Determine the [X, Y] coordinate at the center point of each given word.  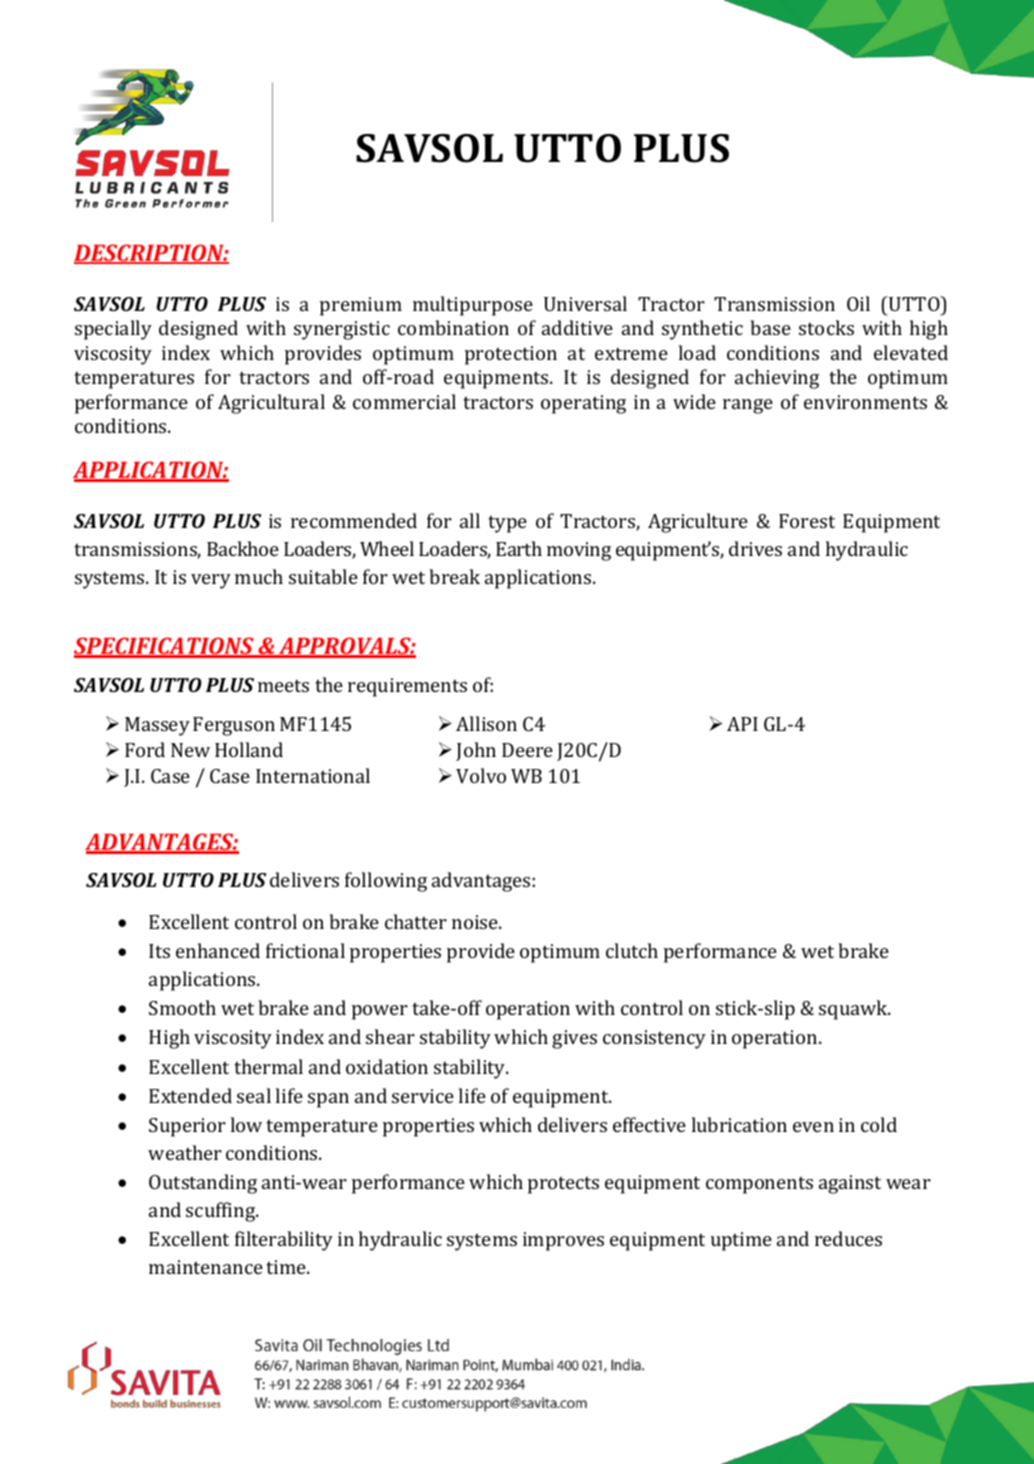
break [454, 576]
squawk [854, 1010]
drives [755, 548]
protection [511, 355]
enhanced [218, 950]
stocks [826, 327]
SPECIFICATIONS [165, 647]
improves [563, 1241]
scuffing [222, 1212]
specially [113, 330]
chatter [416, 921]
